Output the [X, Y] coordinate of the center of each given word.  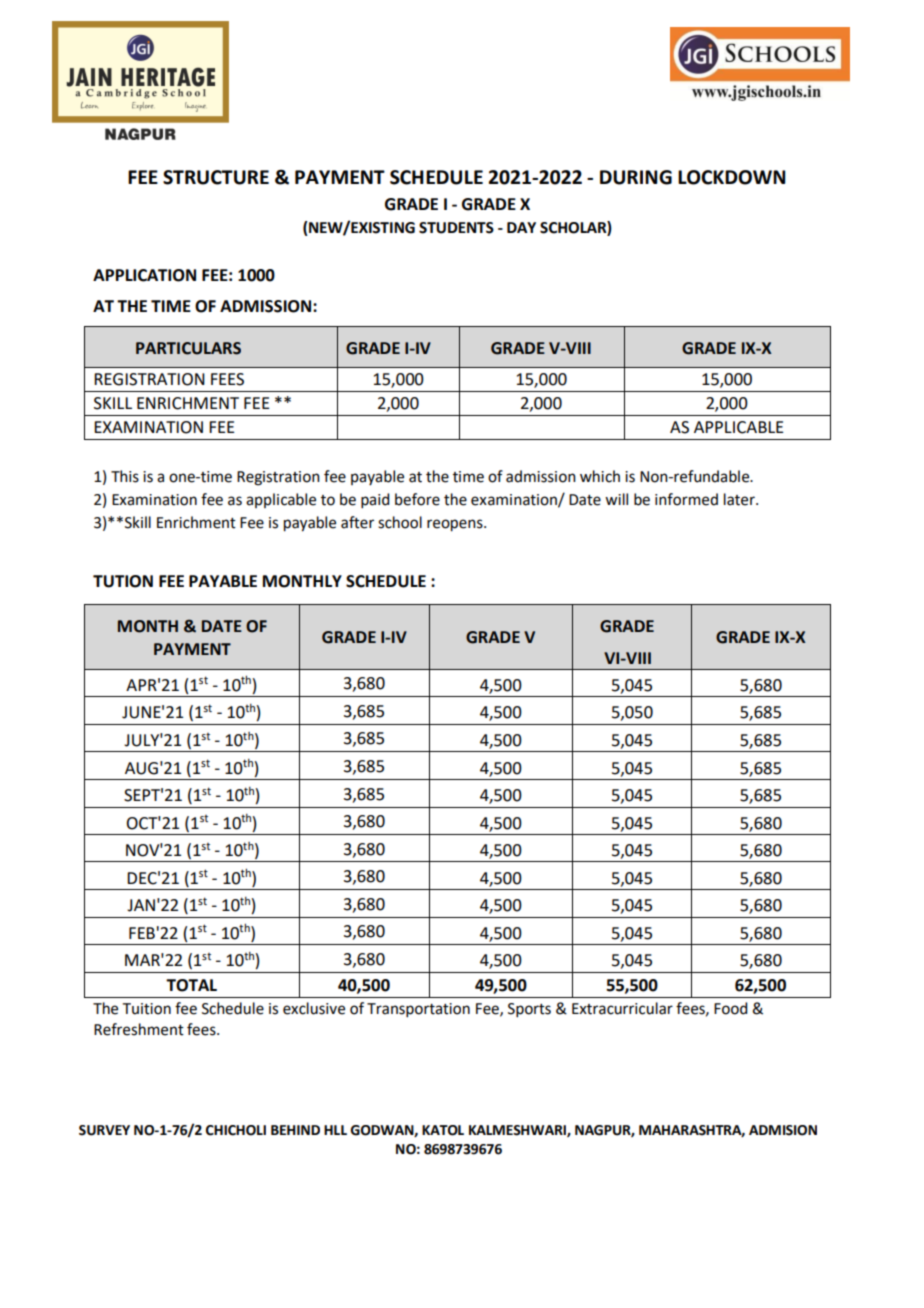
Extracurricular [622, 1008]
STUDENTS [456, 228]
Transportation [418, 1010]
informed [686, 499]
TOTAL [191, 985]
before [417, 499]
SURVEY [104, 1130]
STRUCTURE [216, 177]
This [125, 476]
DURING [636, 177]
